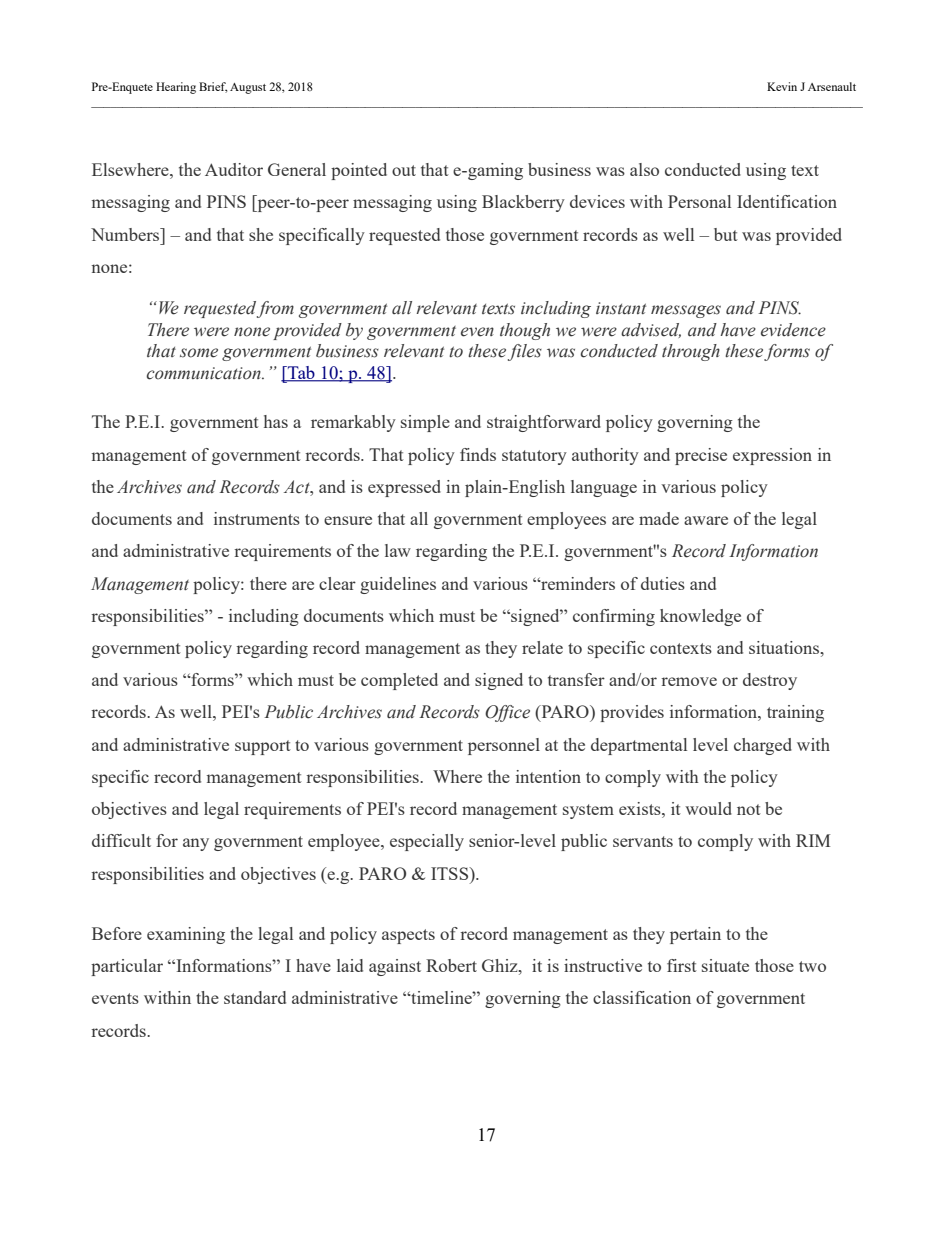 This screenshot has width=952, height=1233. Describe the element at coordinates (451, 965) in the screenshot. I see `Robert` at that location.
